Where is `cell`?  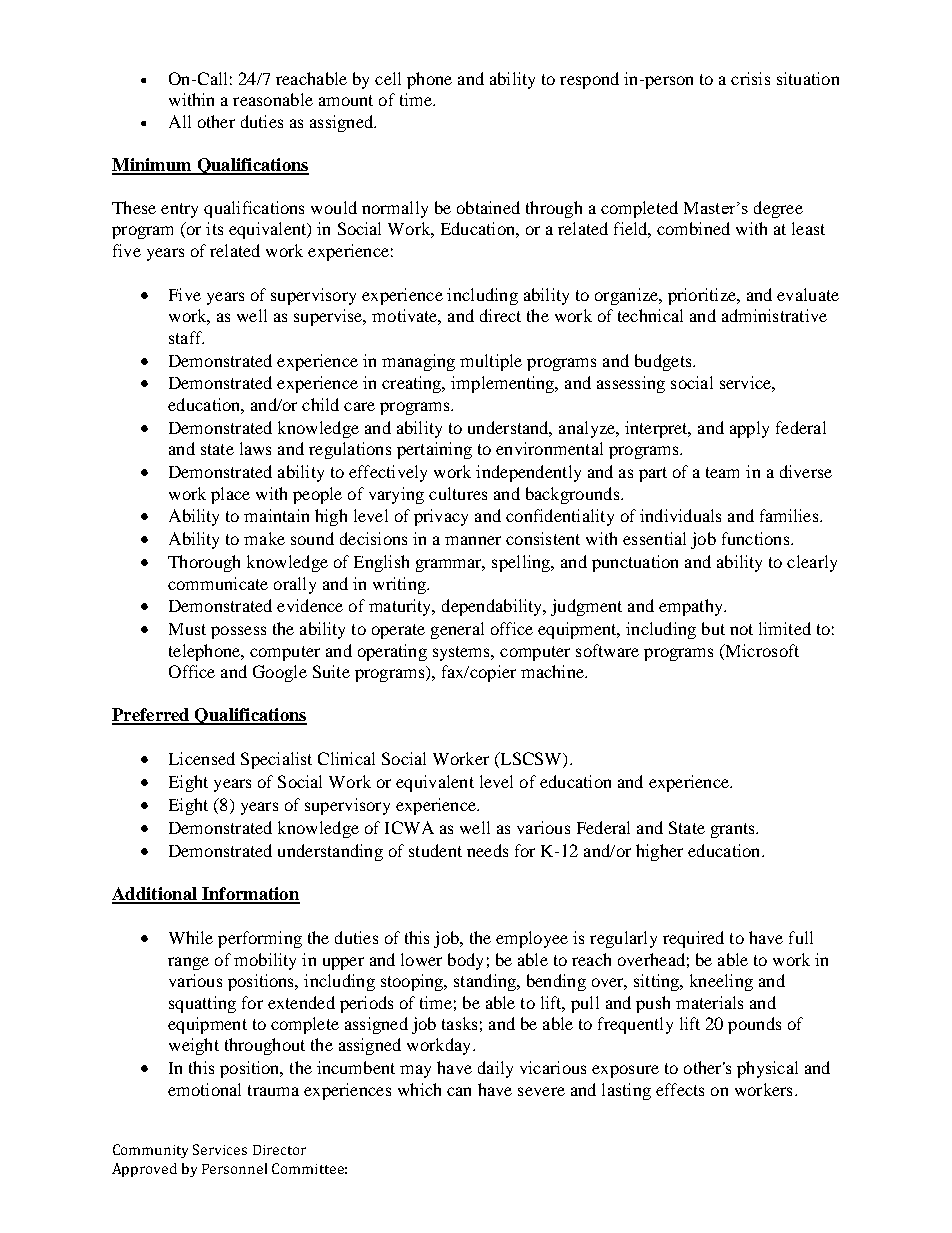 cell is located at coordinates (388, 78).
